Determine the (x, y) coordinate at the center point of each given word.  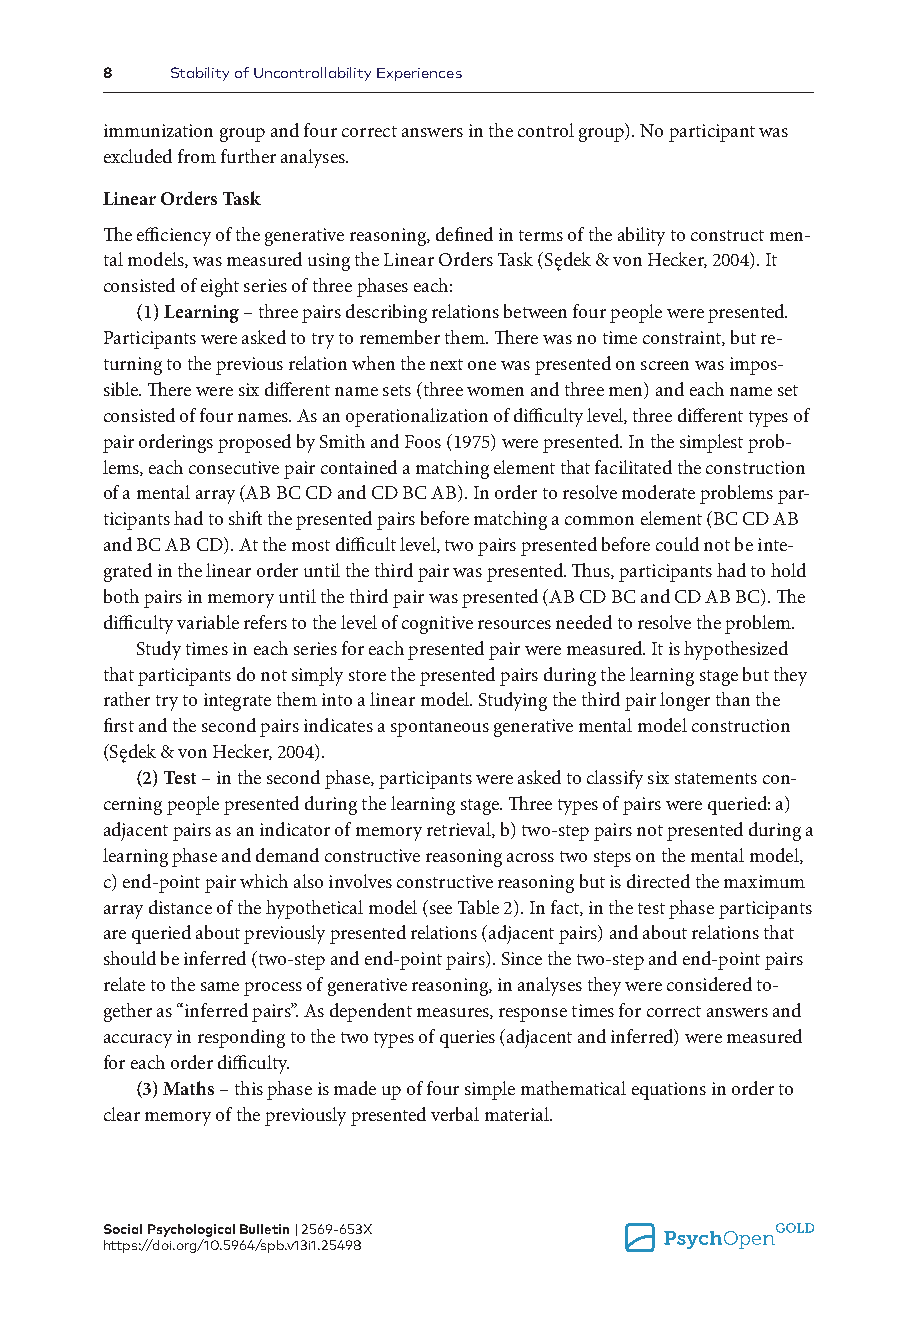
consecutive (234, 467)
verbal (455, 1114)
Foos (423, 441)
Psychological (191, 1230)
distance (180, 907)
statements (716, 778)
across (530, 857)
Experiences (419, 74)
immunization (158, 130)
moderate (658, 492)
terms (541, 235)
